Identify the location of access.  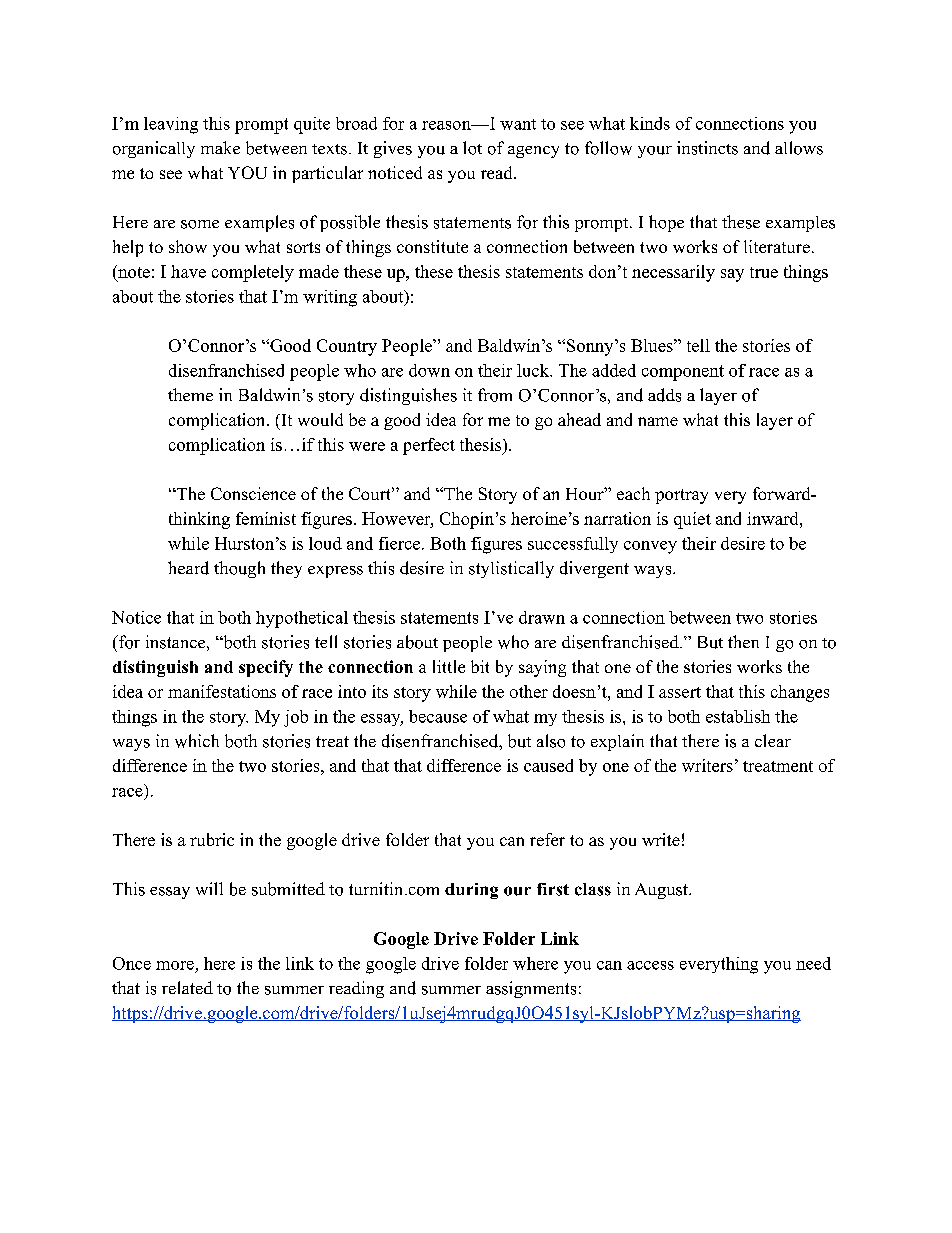
(650, 965).
